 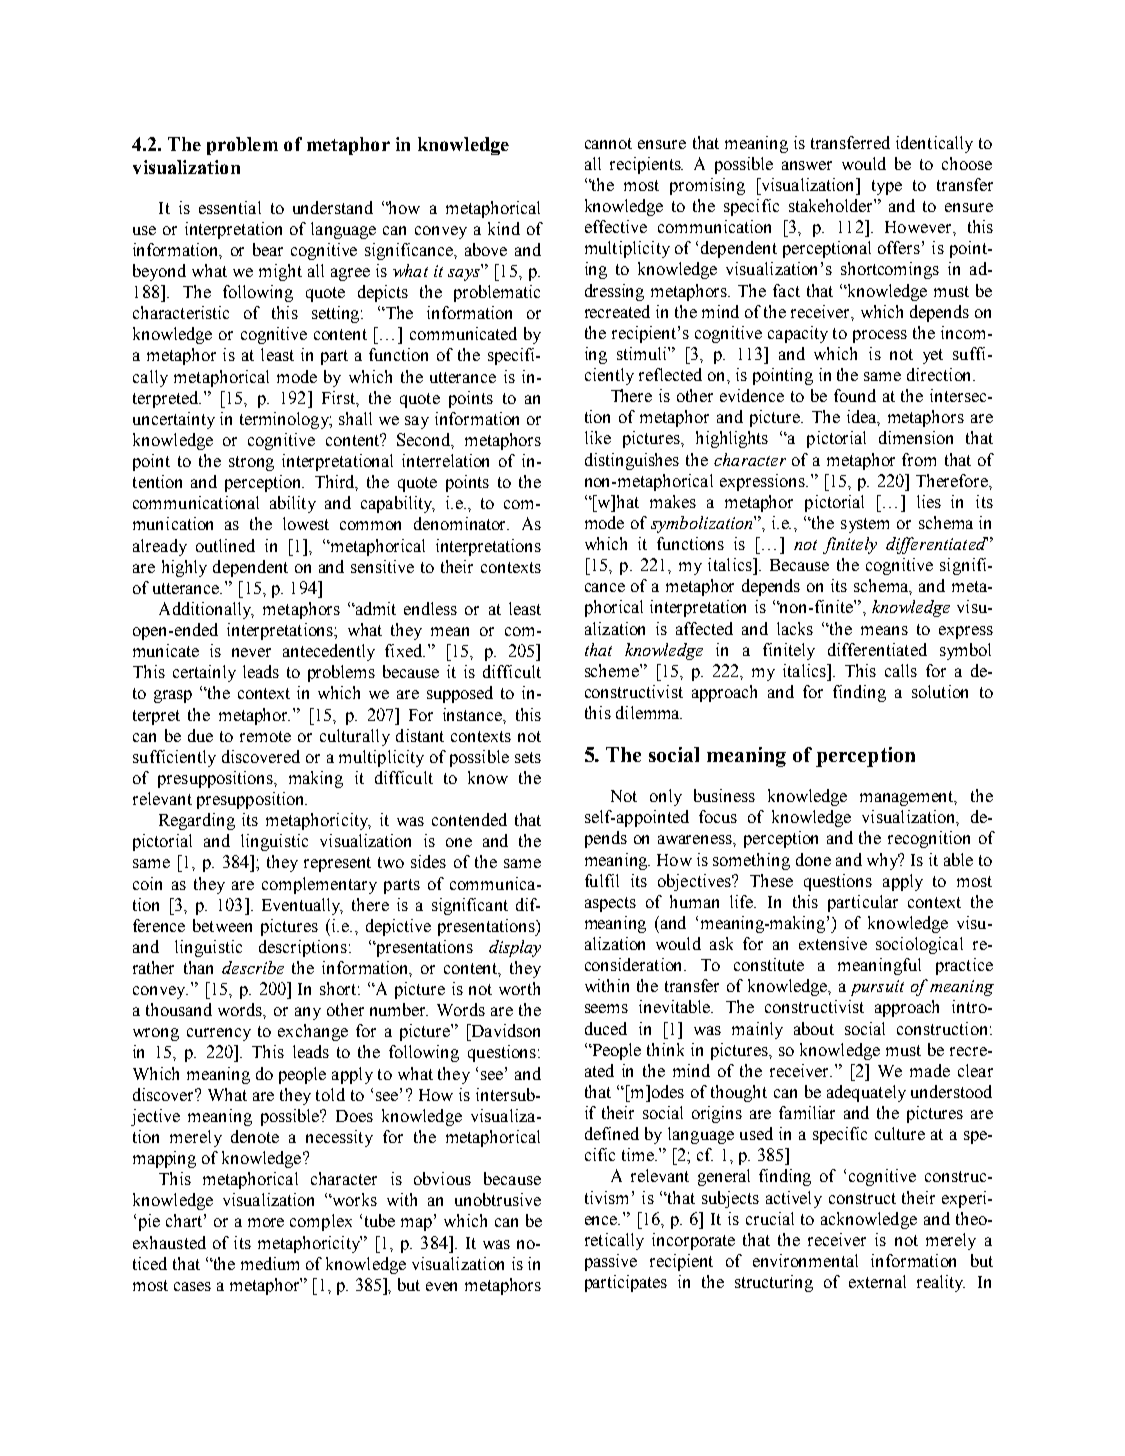 What do you see at coordinates (908, 798) in the page?
I see `management` at bounding box center [908, 798].
